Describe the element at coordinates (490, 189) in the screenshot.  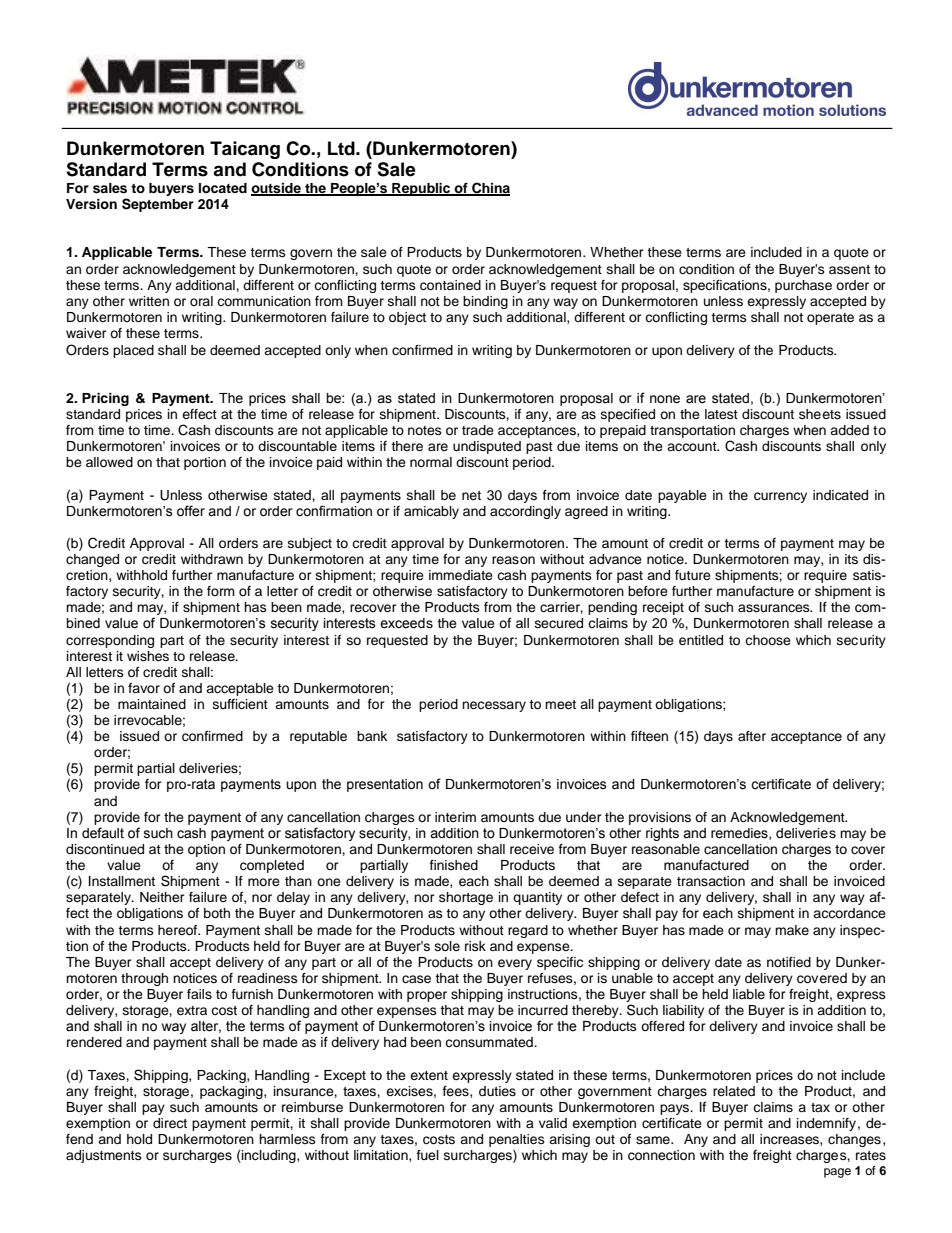
I see `China` at that location.
